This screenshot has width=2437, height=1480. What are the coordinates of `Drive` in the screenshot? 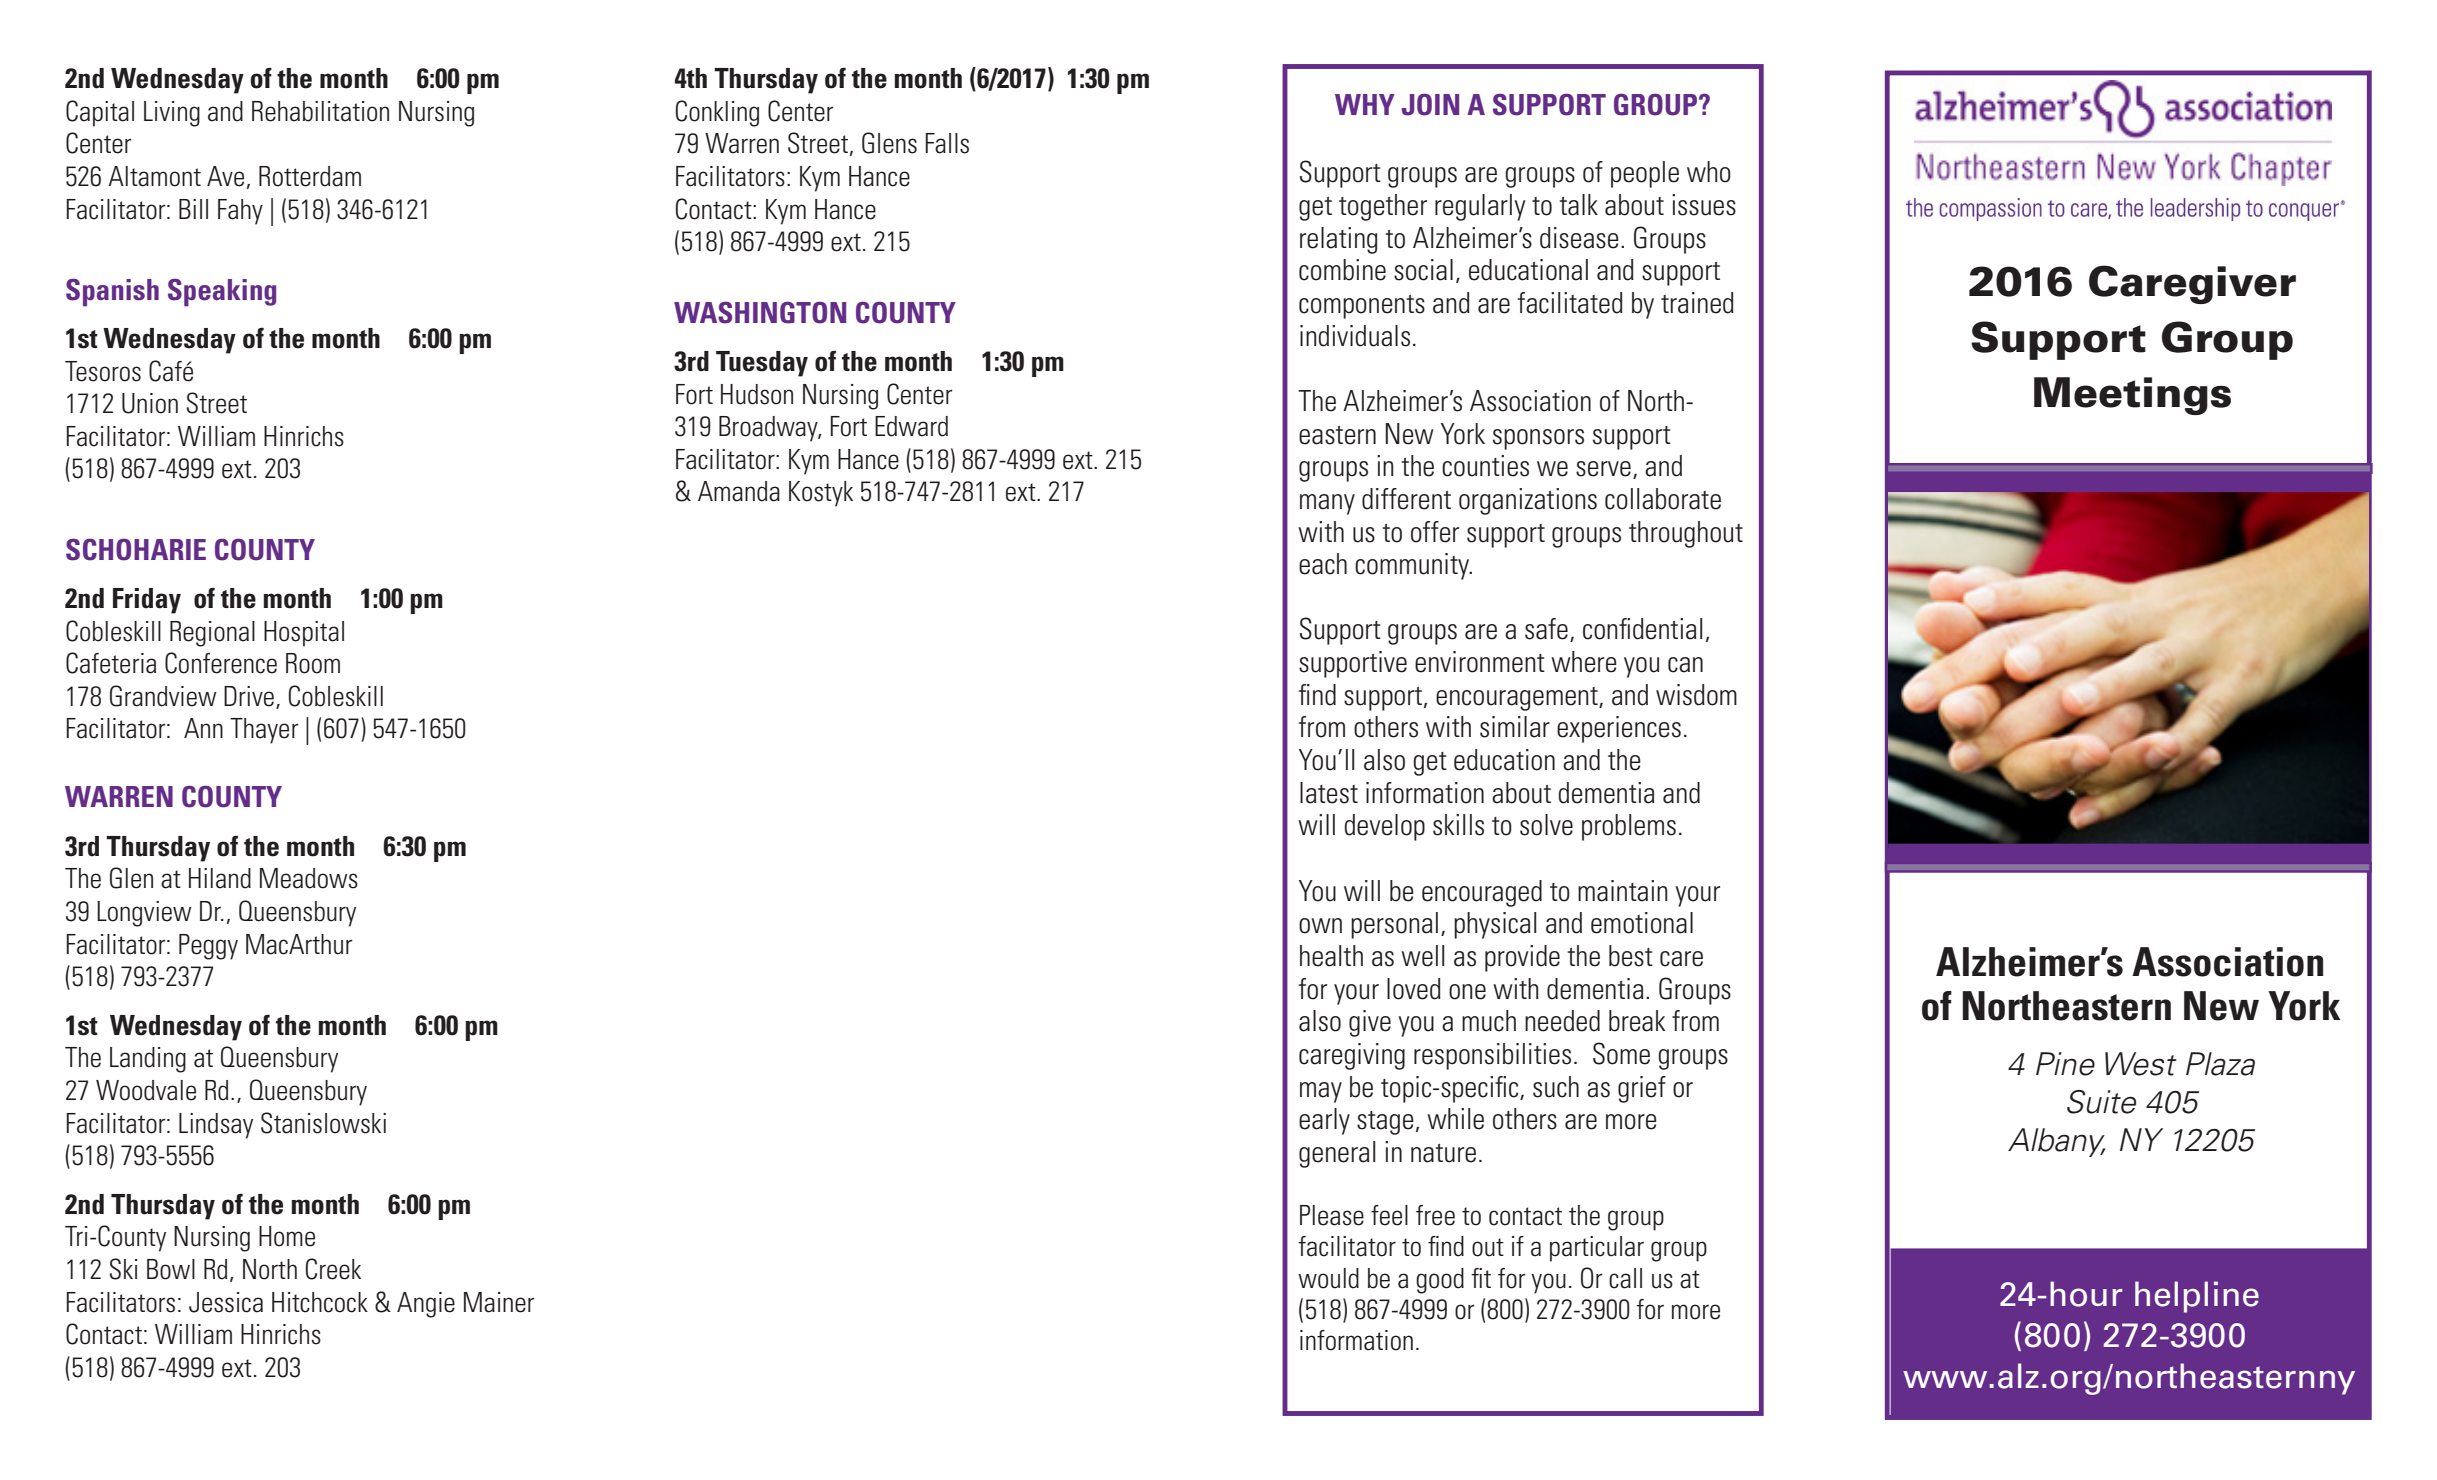 It's located at (249, 696).
